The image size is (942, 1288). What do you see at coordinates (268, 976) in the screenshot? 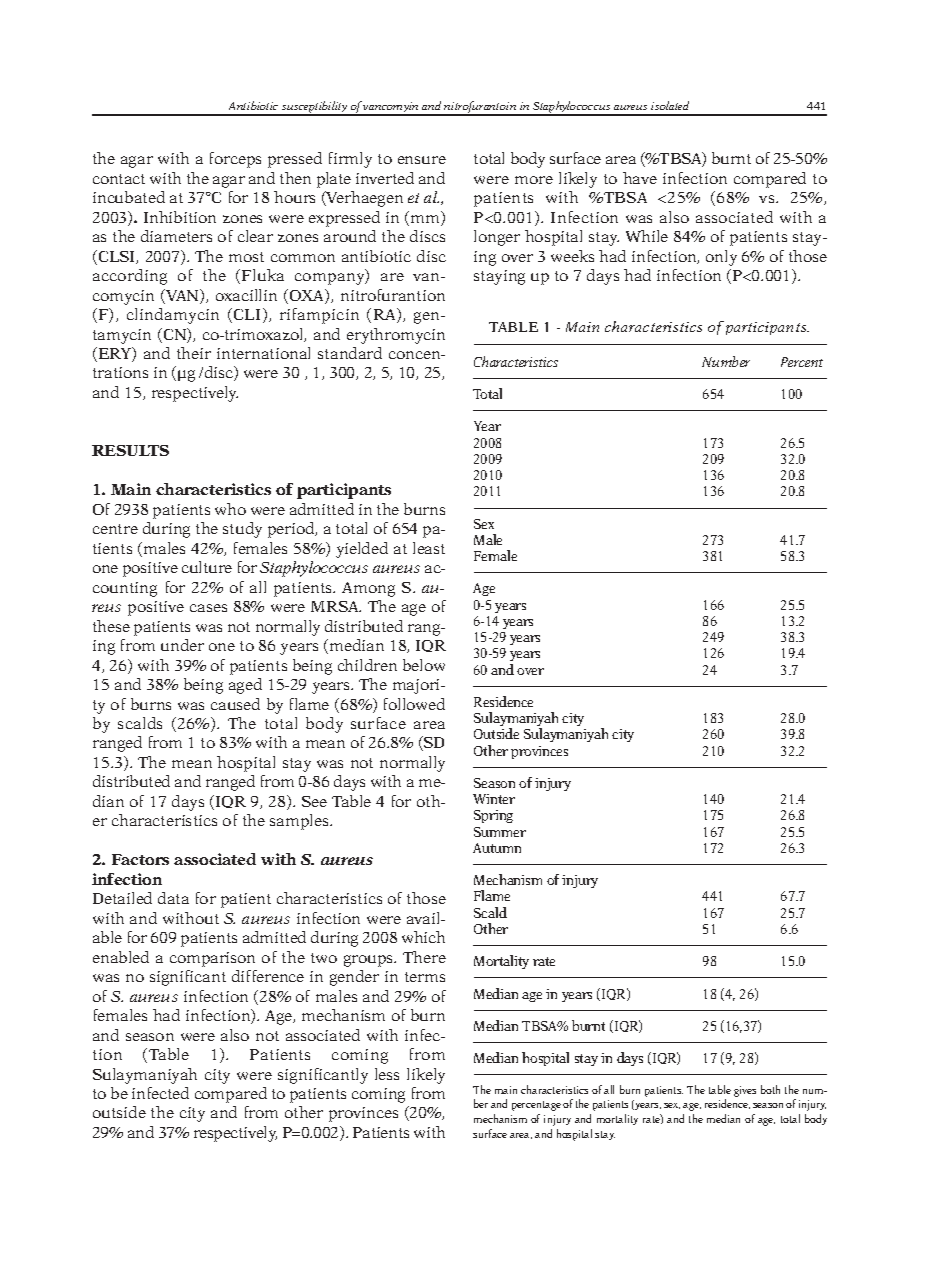
I see `difference` at bounding box center [268, 976].
